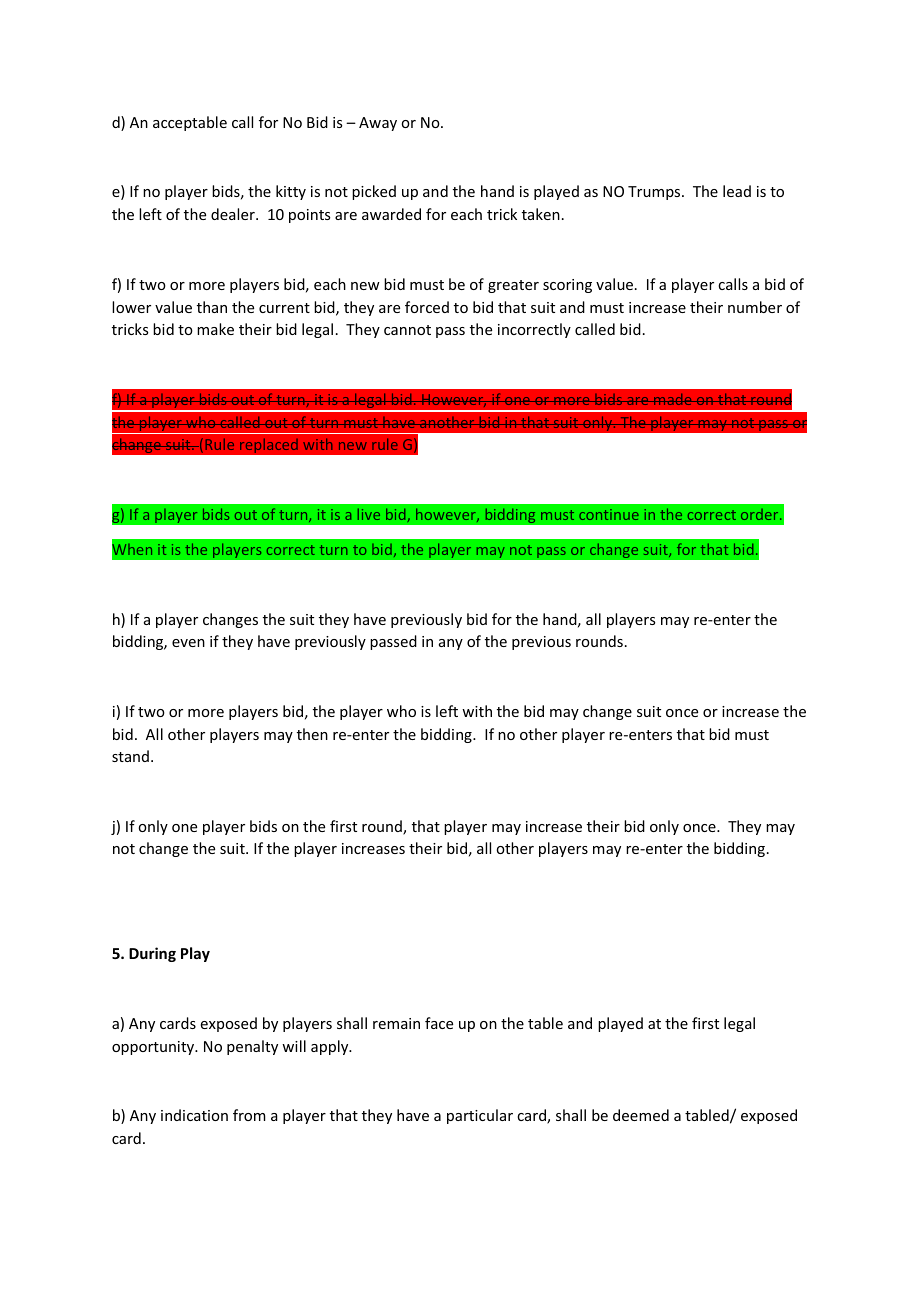  What do you see at coordinates (378, 124) in the document?
I see `Away` at bounding box center [378, 124].
